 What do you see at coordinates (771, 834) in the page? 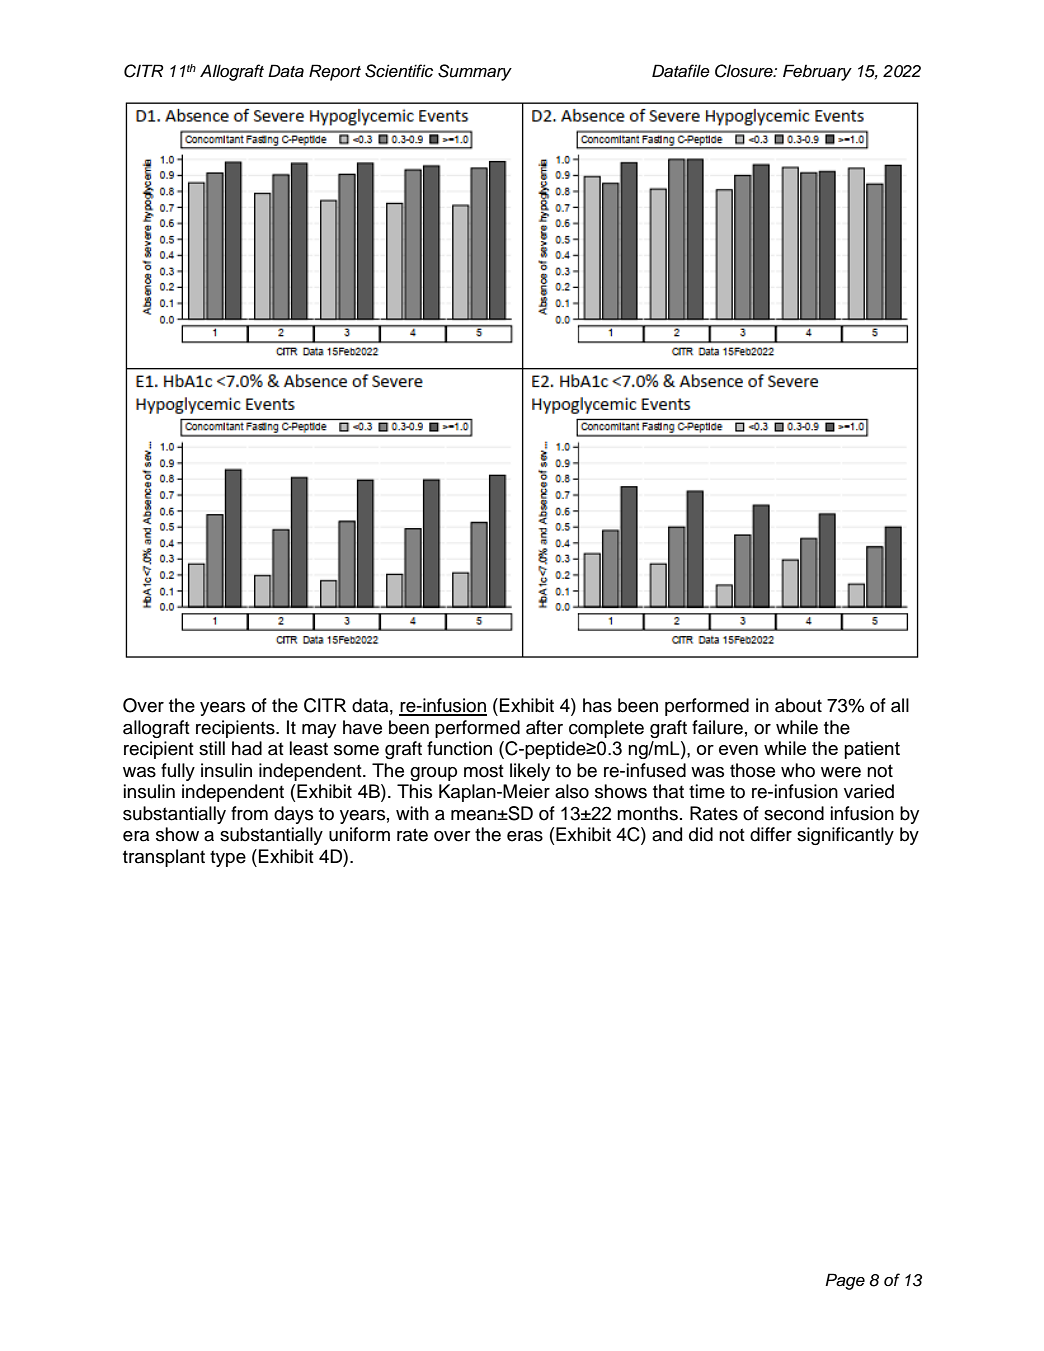
I see `differ` at bounding box center [771, 834].
